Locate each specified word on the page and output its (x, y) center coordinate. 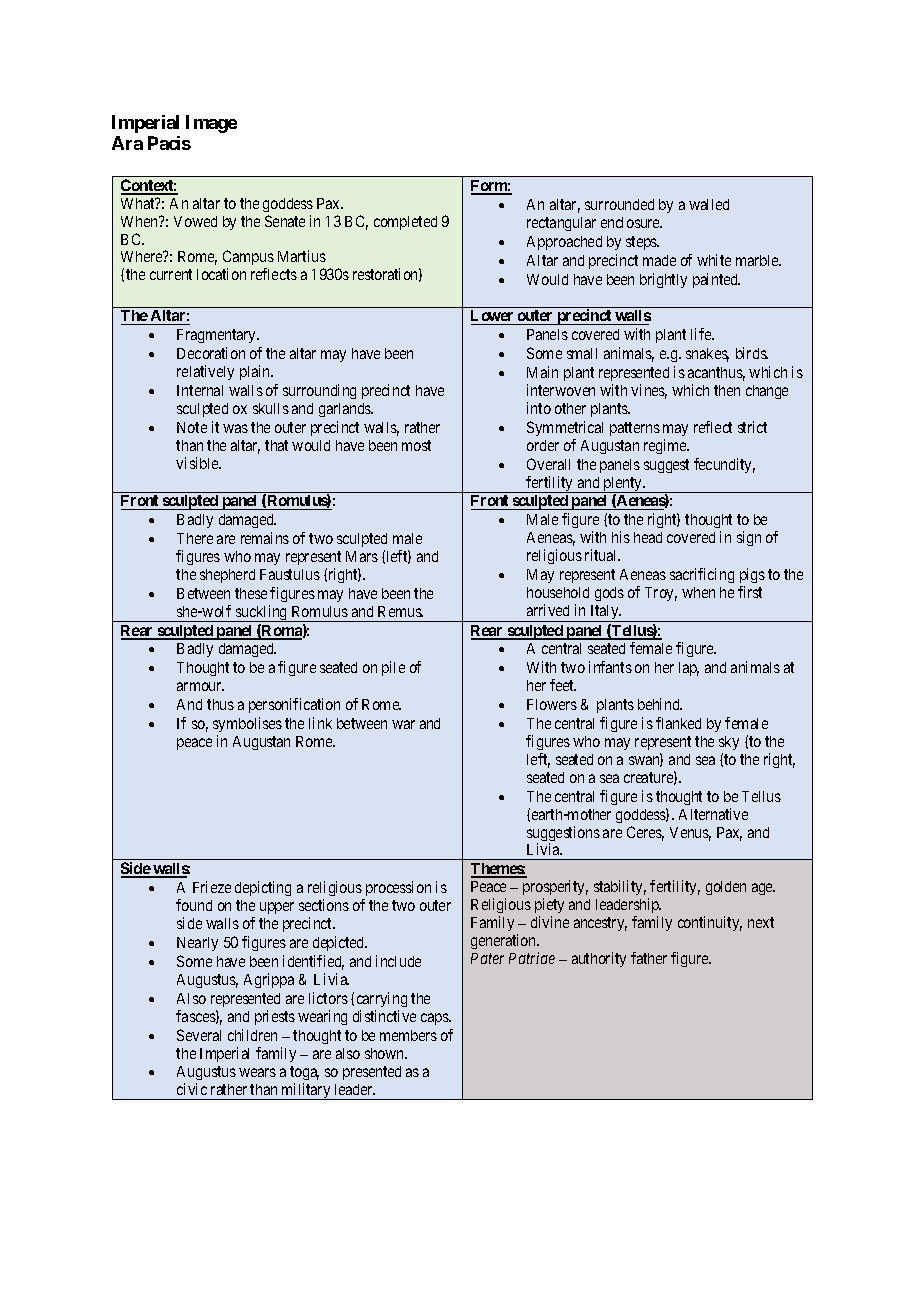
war (403, 724)
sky (729, 745)
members (408, 1035)
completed (405, 223)
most (416, 445)
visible (198, 463)
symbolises (247, 726)
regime (666, 446)
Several (199, 1035)
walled (709, 204)
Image (211, 124)
